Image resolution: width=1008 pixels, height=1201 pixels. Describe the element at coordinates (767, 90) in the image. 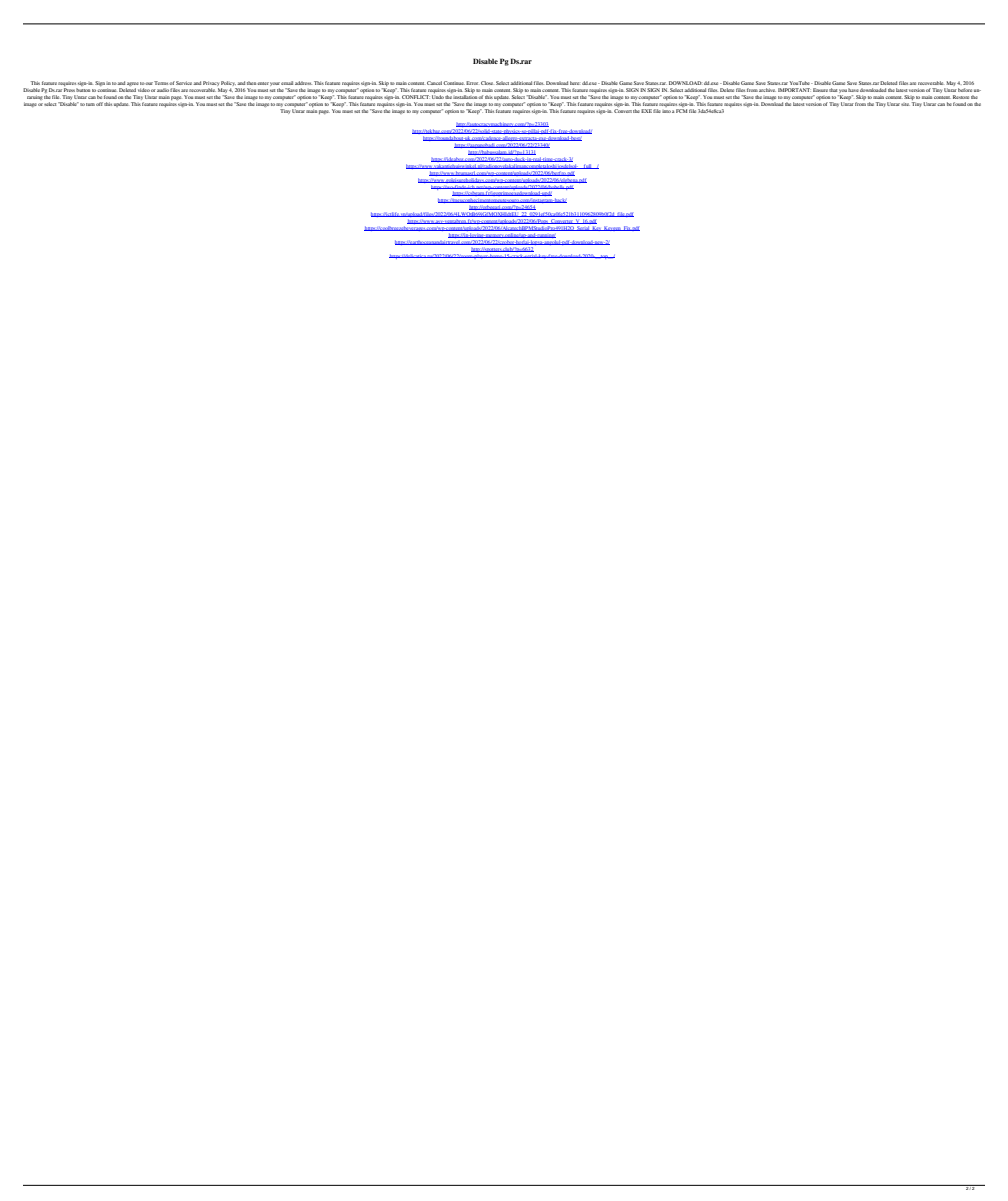

I see `archive` at that location.
